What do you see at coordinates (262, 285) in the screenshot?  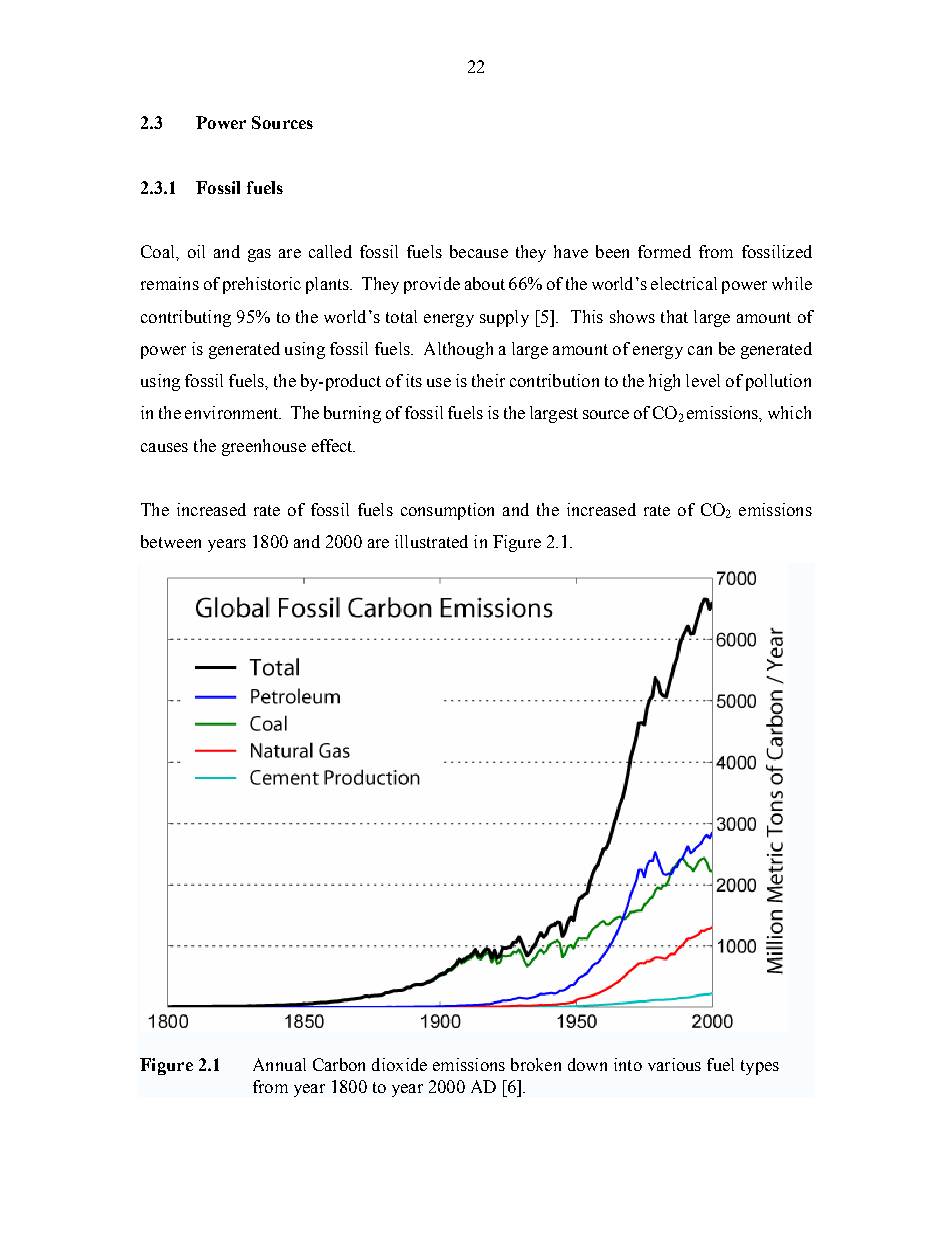 I see `prehistoric` at bounding box center [262, 285].
